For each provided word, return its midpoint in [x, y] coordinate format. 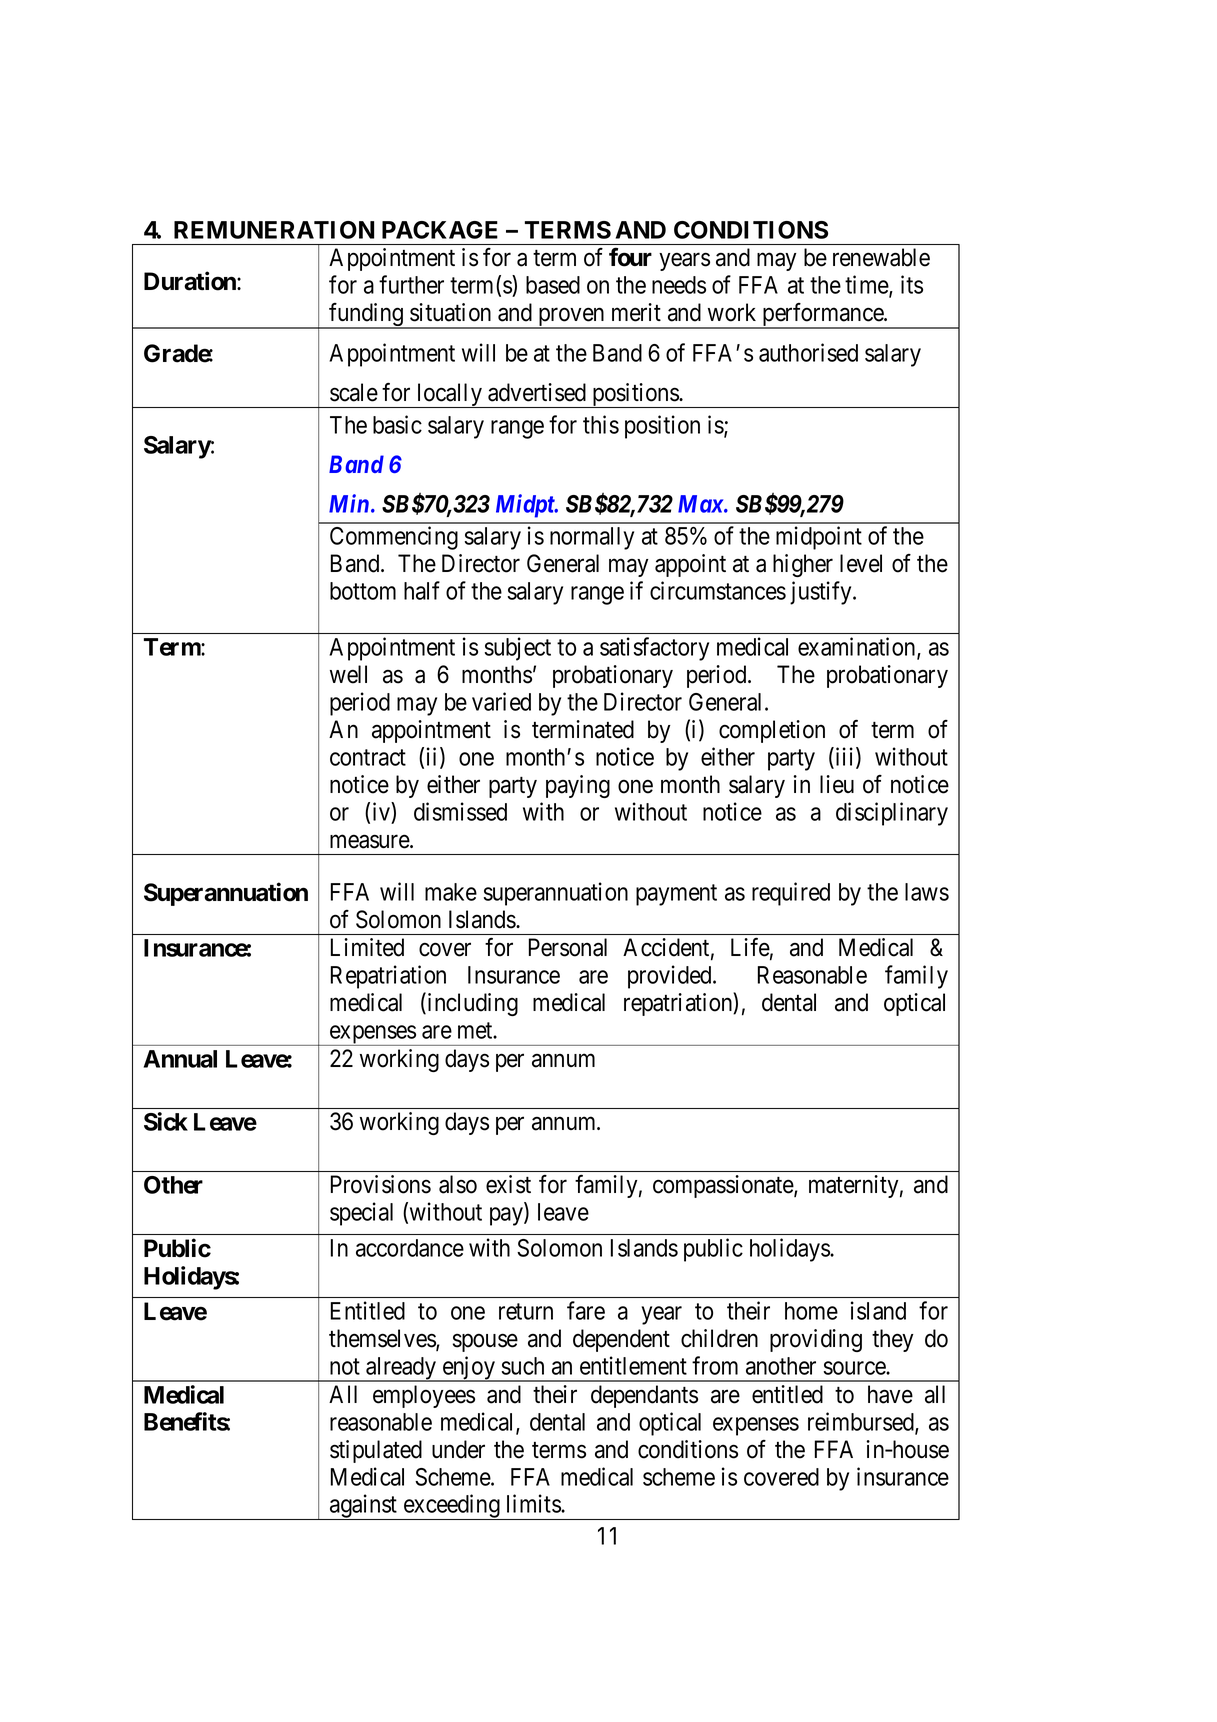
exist [508, 1184]
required [791, 894]
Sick [166, 1121]
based [553, 285]
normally [592, 538]
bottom [363, 591]
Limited [367, 947]
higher [803, 565]
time [867, 285]
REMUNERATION [274, 230]
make [451, 892]
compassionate [724, 1186]
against [363, 1507]
